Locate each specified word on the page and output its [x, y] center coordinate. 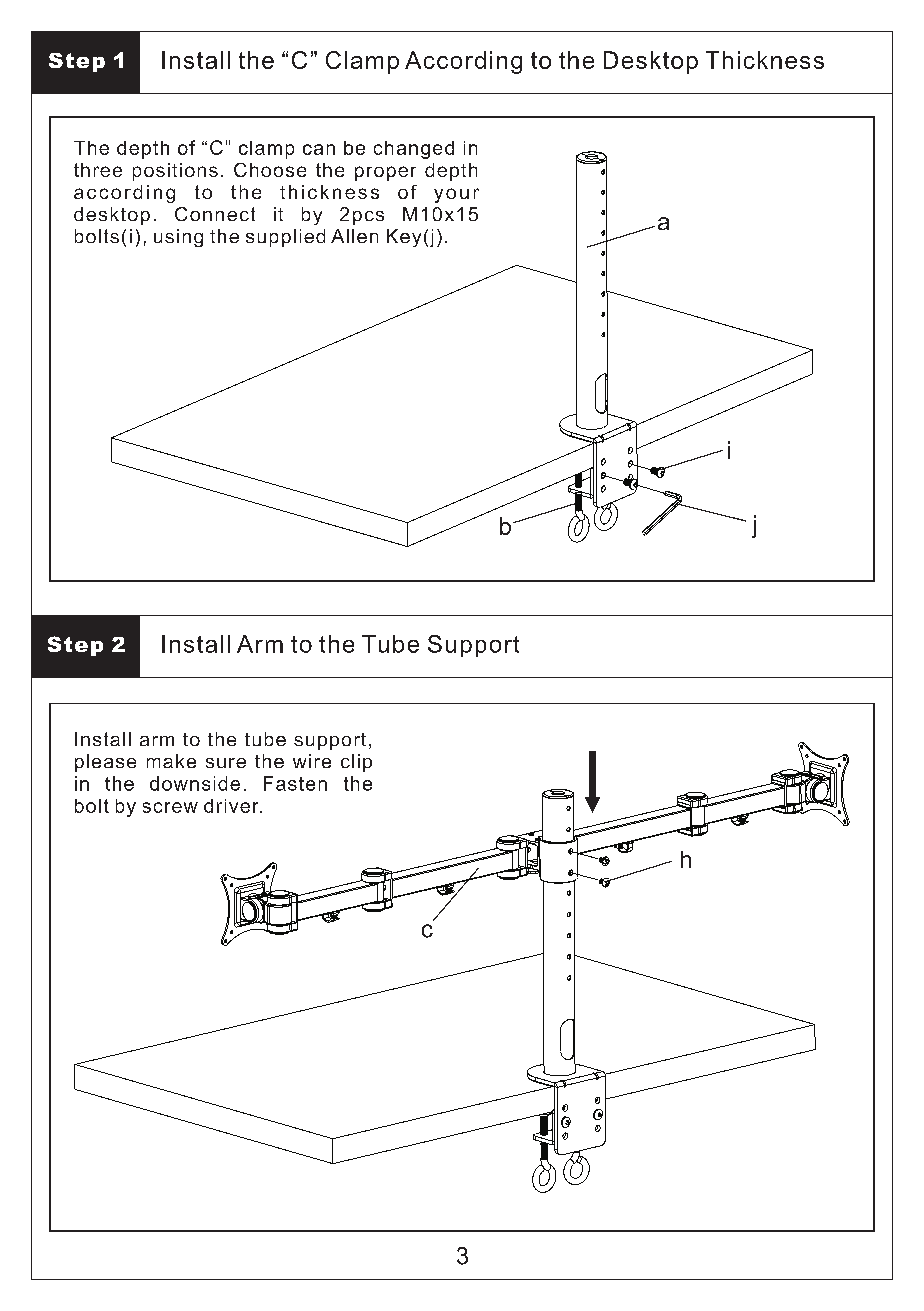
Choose [270, 170]
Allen [354, 236]
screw [170, 807]
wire [312, 761]
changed [414, 150]
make [171, 761]
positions [175, 172]
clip [356, 763]
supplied [285, 238]
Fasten [295, 783]
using [178, 238]
